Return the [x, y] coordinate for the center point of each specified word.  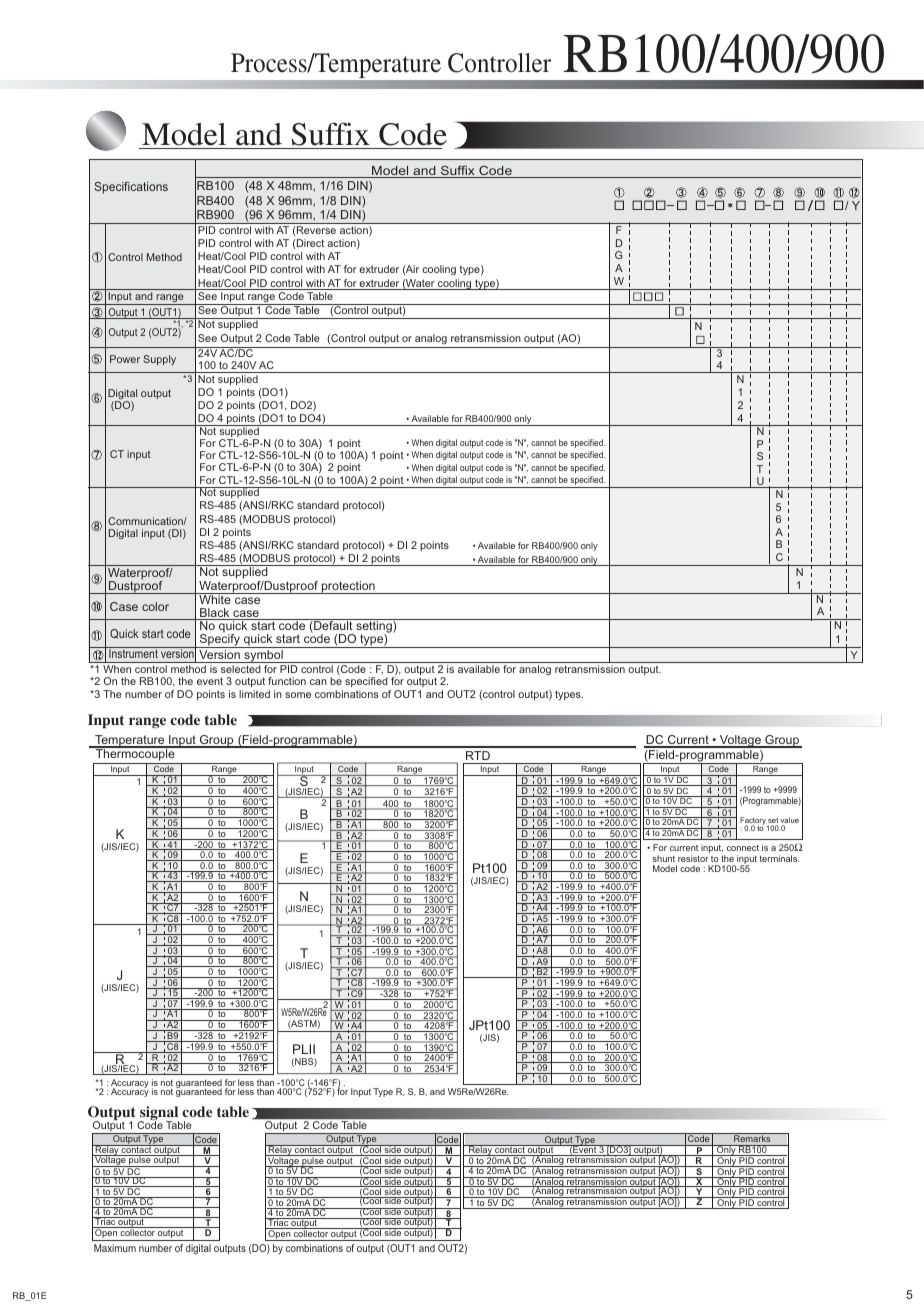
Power [125, 359]
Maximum [115, 1248]
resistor [693, 858]
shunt [663, 858]
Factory [754, 822]
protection [348, 587]
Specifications [131, 188]
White [215, 598]
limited [254, 694]
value [790, 822]
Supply [160, 360]
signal [158, 1114]
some [298, 695]
